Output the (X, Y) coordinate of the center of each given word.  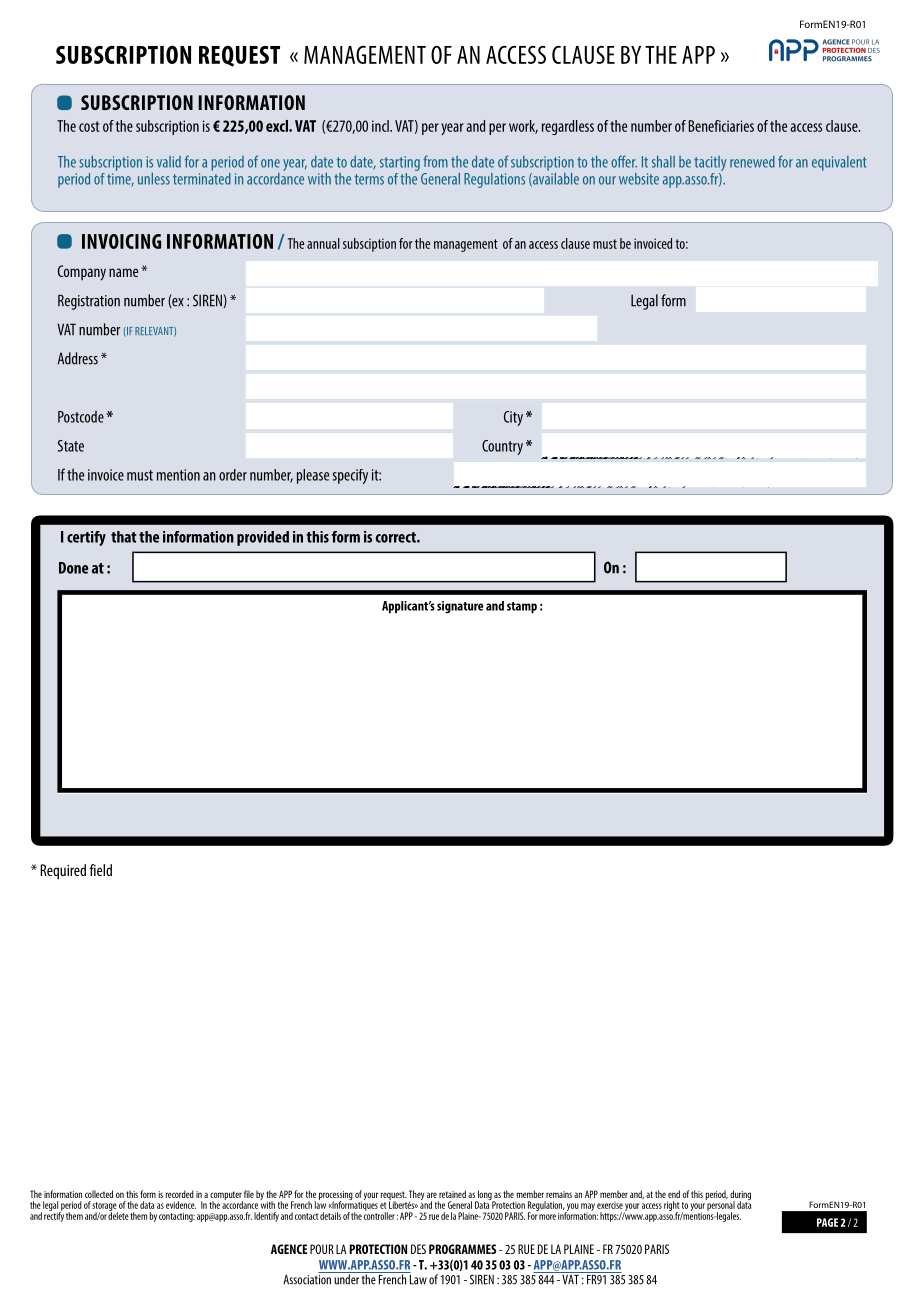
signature (460, 607)
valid (169, 162)
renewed (752, 162)
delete (118, 1215)
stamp (522, 607)
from (435, 161)
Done (73, 568)
